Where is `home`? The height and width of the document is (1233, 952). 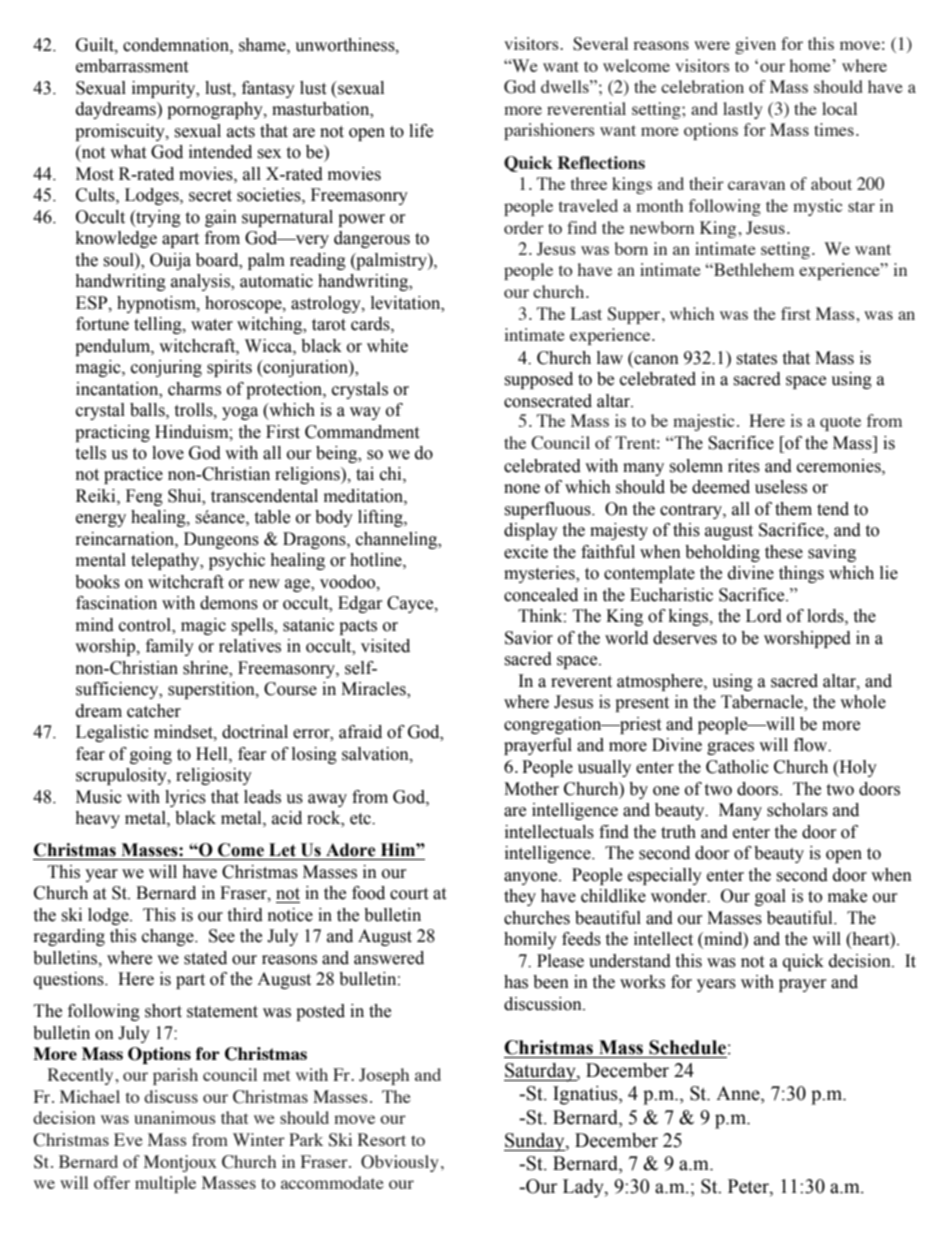 home is located at coordinates (811, 65).
